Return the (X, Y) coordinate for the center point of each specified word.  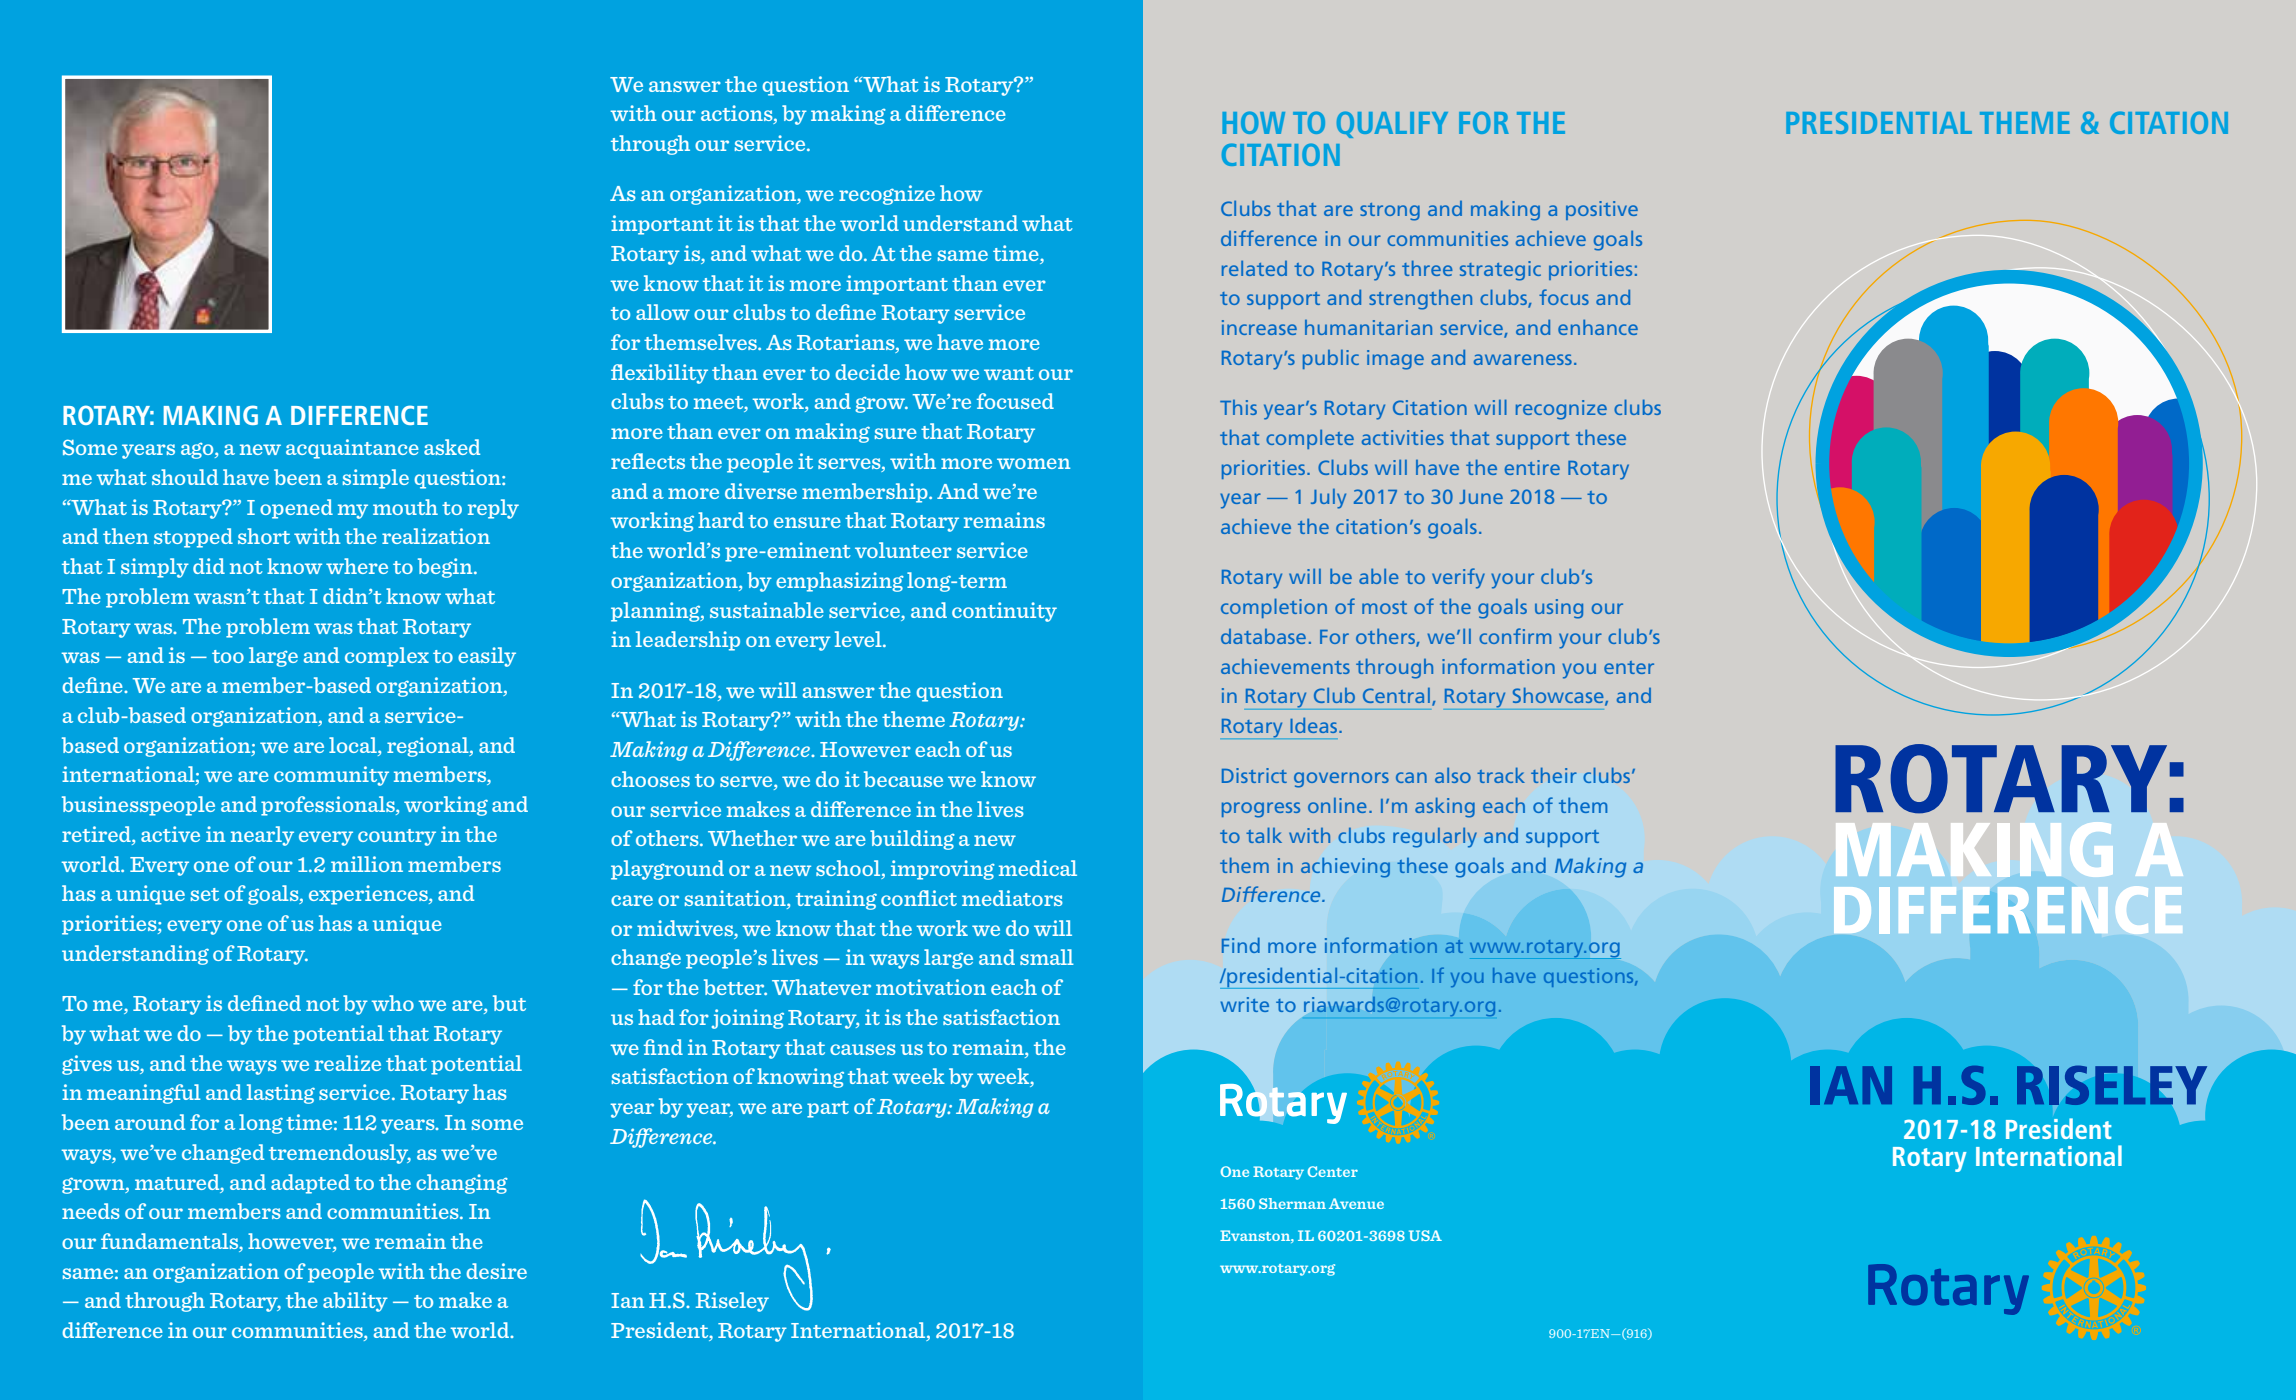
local (354, 745)
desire (496, 1271)
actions (738, 114)
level (859, 639)
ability (355, 1302)
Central (1396, 695)
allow (663, 312)
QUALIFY (1392, 124)
